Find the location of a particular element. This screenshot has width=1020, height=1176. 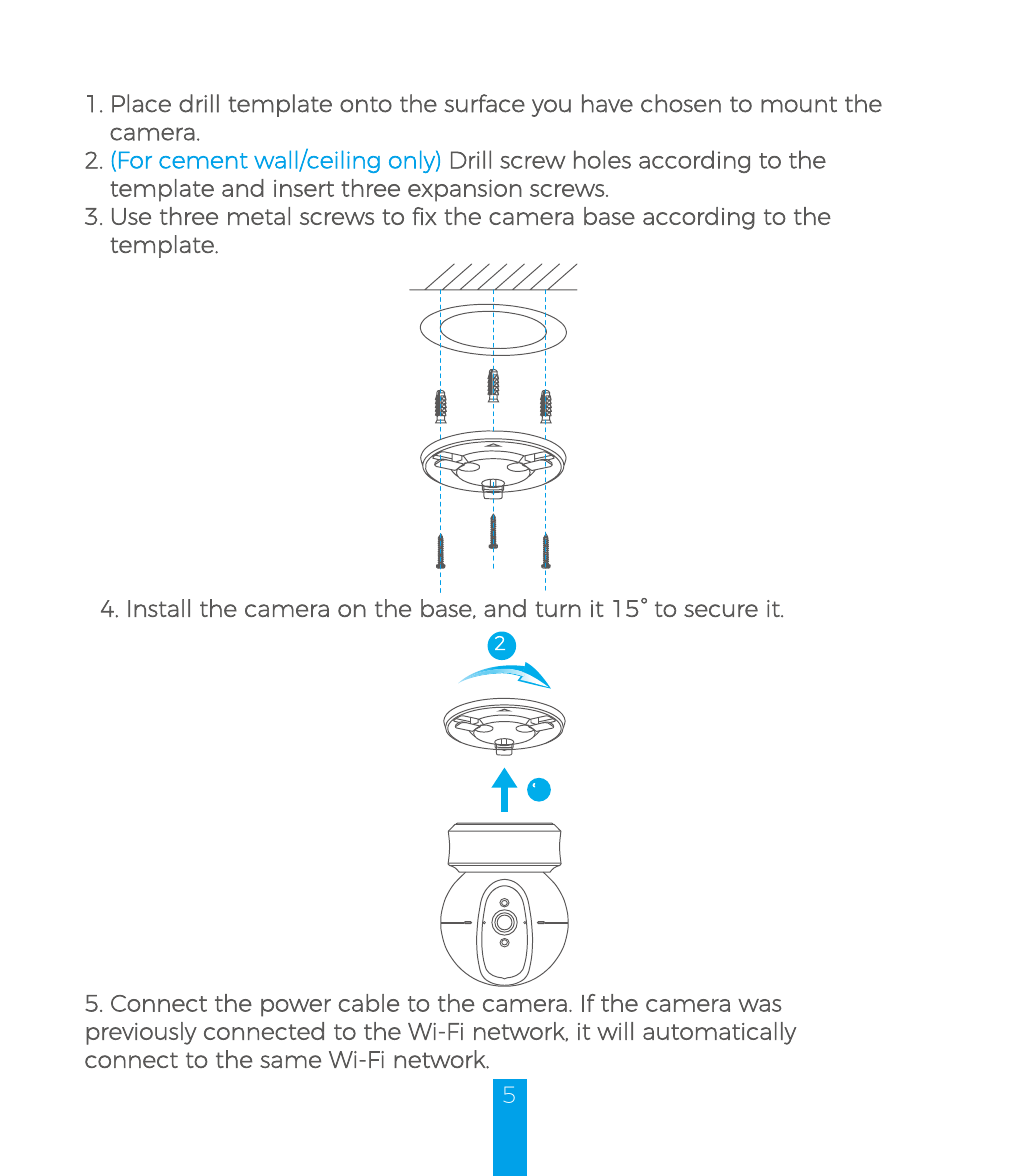

automatically is located at coordinates (720, 1033).
